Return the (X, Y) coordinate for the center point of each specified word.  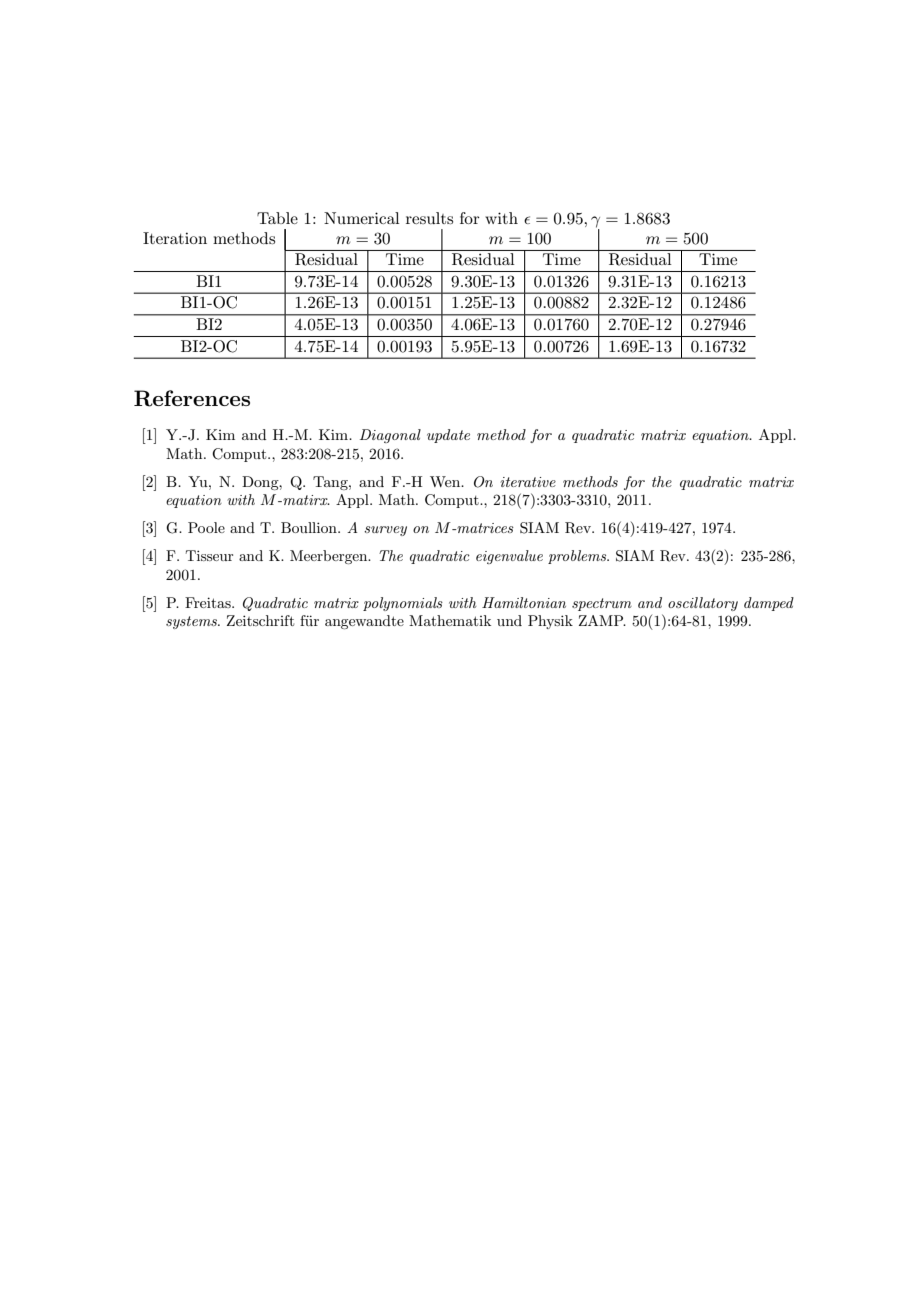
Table (277, 218)
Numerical (362, 218)
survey (385, 531)
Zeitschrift (260, 620)
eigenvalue (509, 557)
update (448, 436)
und (509, 620)
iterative (528, 482)
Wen (446, 481)
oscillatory (703, 604)
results (429, 218)
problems (578, 557)
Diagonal (390, 436)
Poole (206, 527)
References (192, 398)
